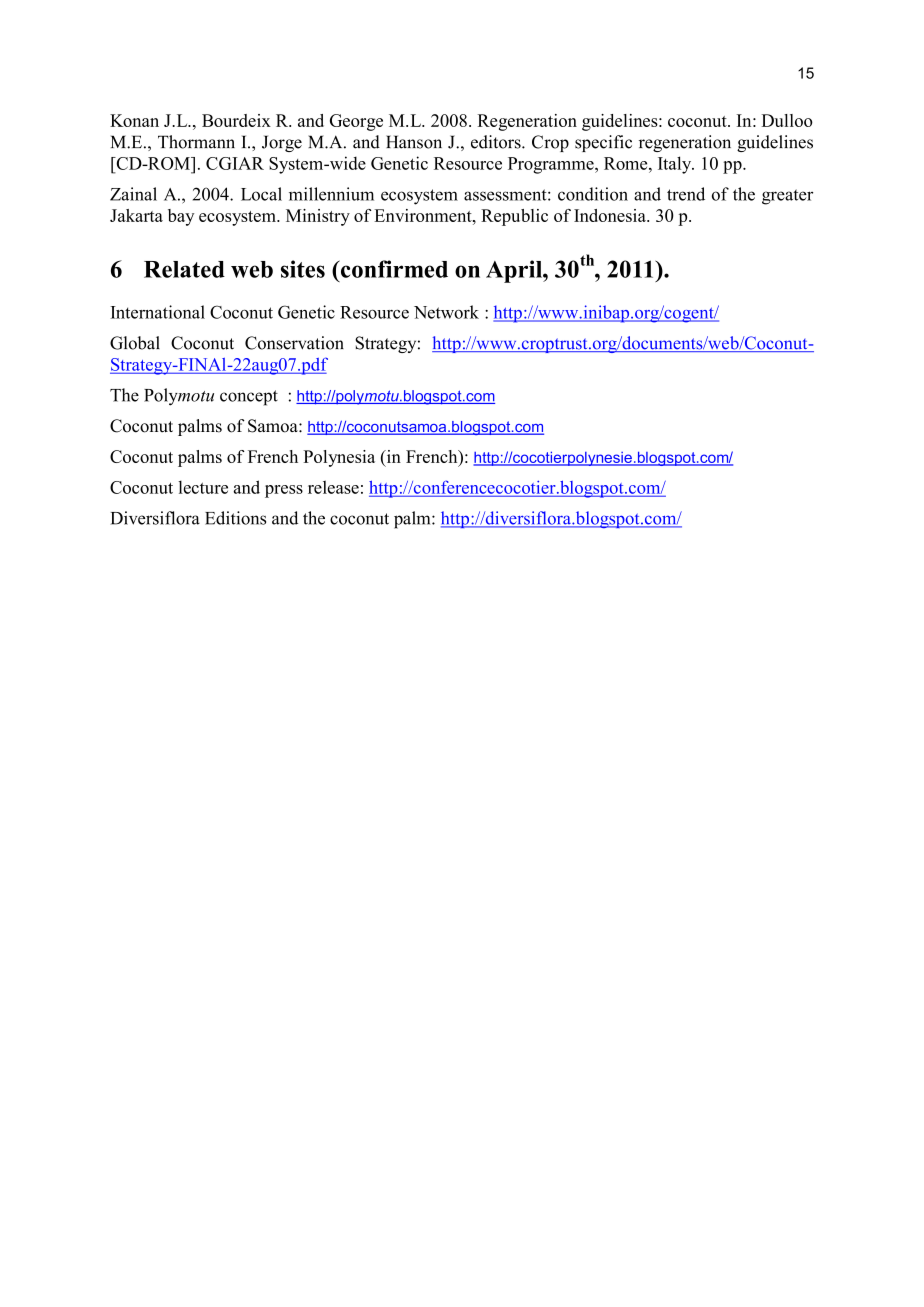 The image size is (924, 1307). I want to click on Jorge, so click(282, 143).
